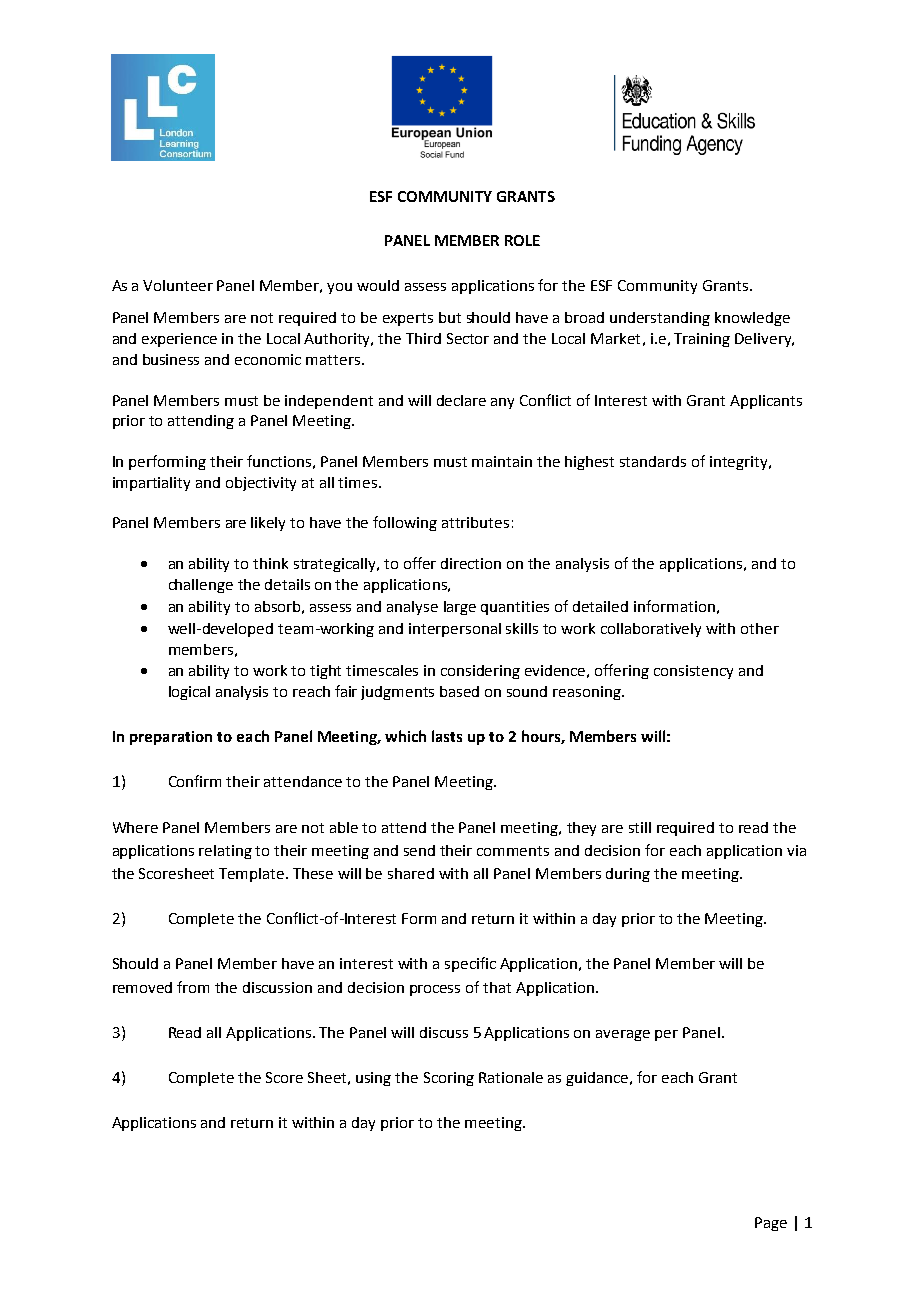 The height and width of the page is (1308, 924). What do you see at coordinates (253, 875) in the page?
I see `Template` at bounding box center [253, 875].
